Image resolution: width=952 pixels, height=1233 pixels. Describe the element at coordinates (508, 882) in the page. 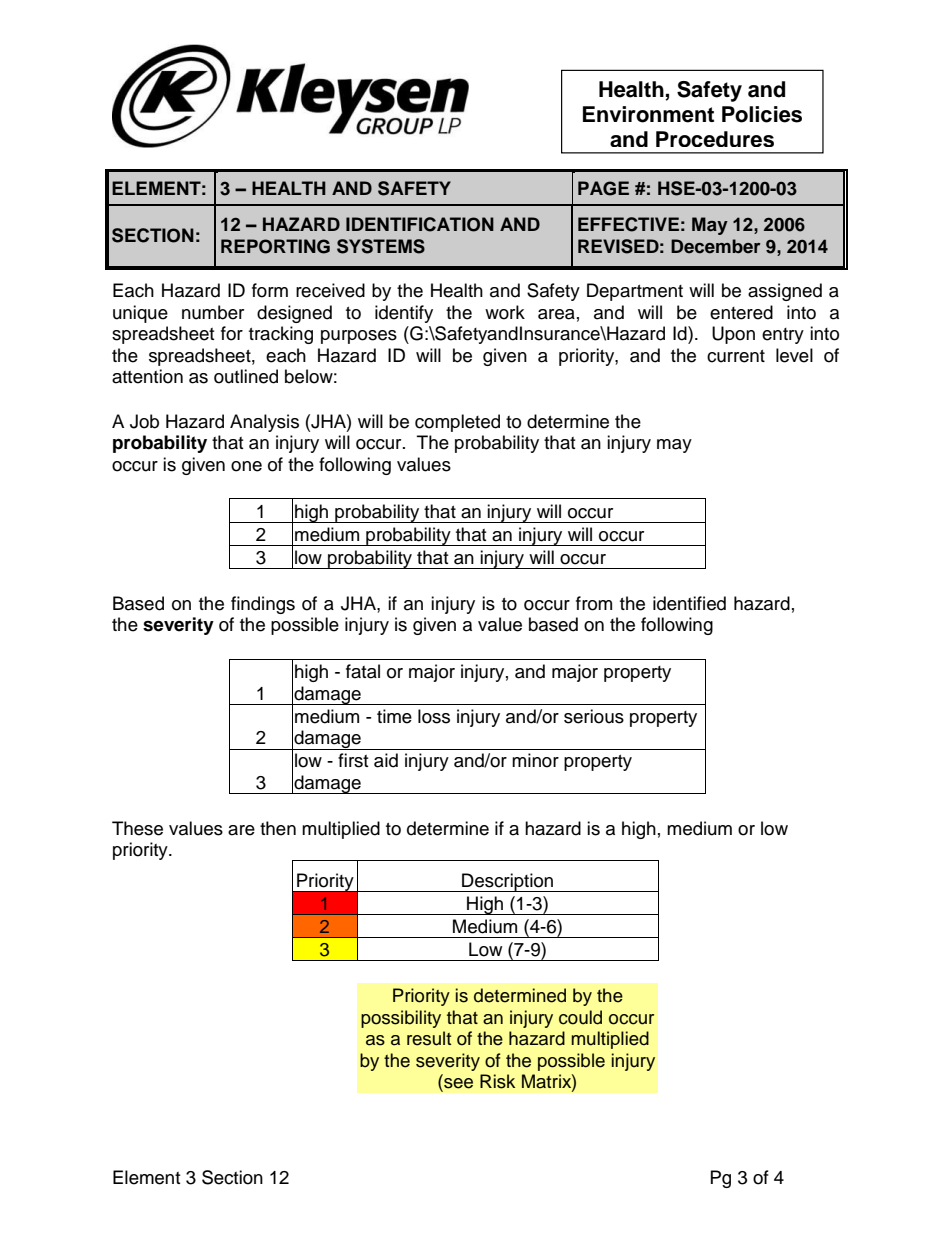

I see `Description` at that location.
